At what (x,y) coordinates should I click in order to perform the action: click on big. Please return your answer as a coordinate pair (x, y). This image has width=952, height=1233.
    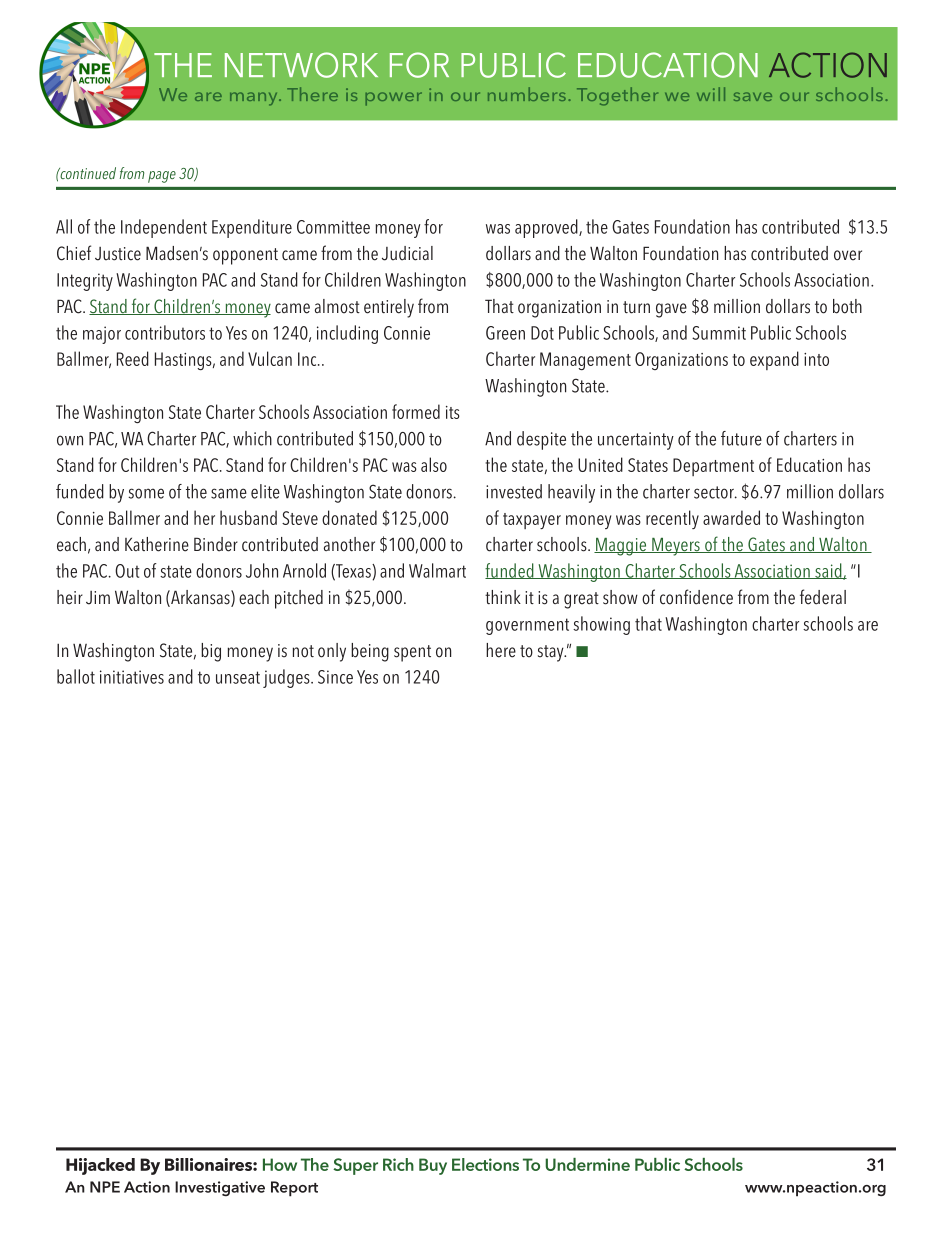
    Looking at the image, I should click on (211, 652).
